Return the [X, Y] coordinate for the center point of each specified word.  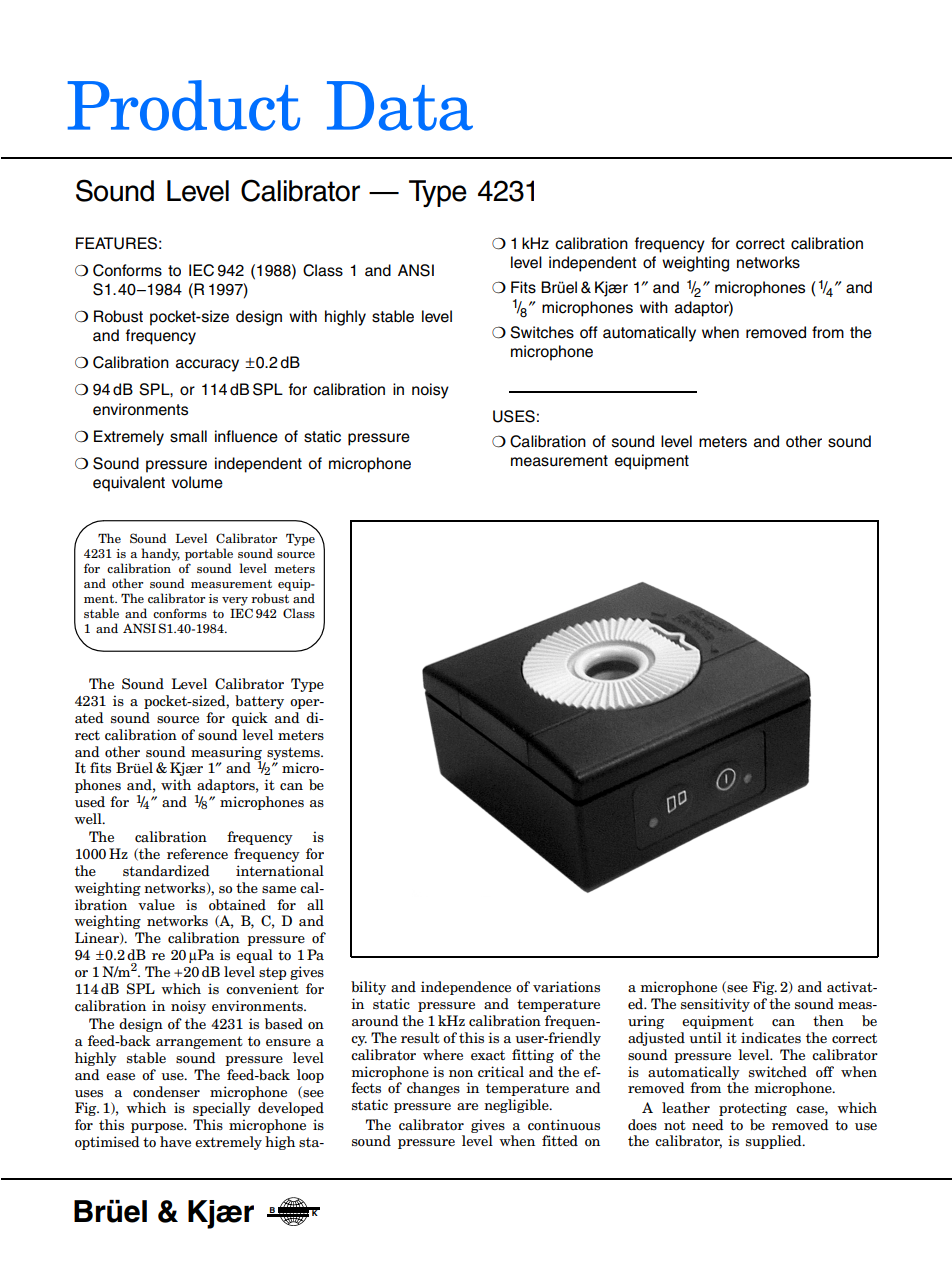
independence [466, 988]
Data [400, 106]
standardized [166, 871]
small [188, 436]
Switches [542, 332]
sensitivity [715, 1005]
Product [184, 105]
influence [246, 436]
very [235, 601]
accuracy [207, 365]
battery [259, 702]
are [467, 1107]
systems [294, 753]
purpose [158, 1128]
